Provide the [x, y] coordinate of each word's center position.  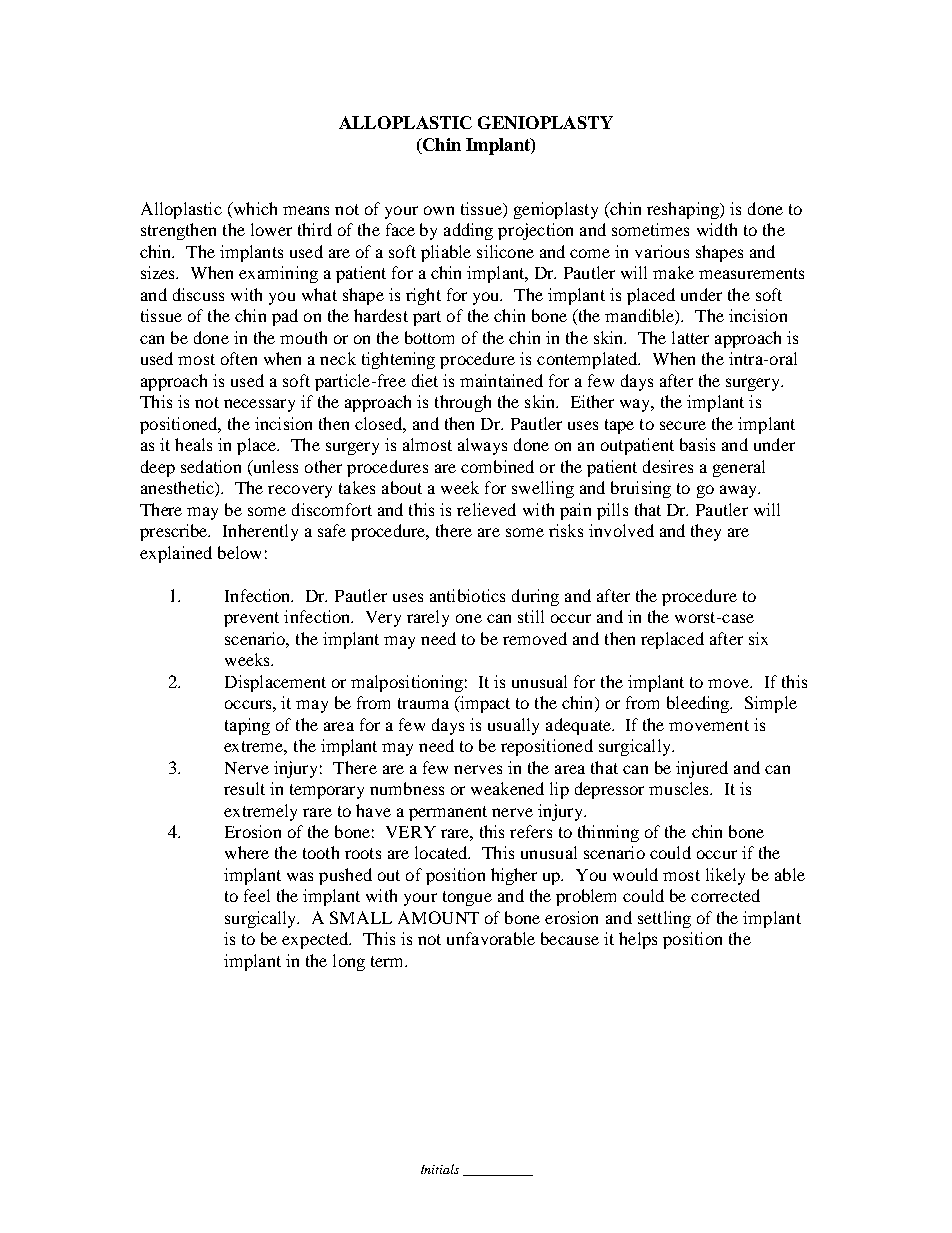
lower [271, 229]
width [717, 229]
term [389, 961]
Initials [440, 1169]
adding [468, 231]
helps [638, 940]
